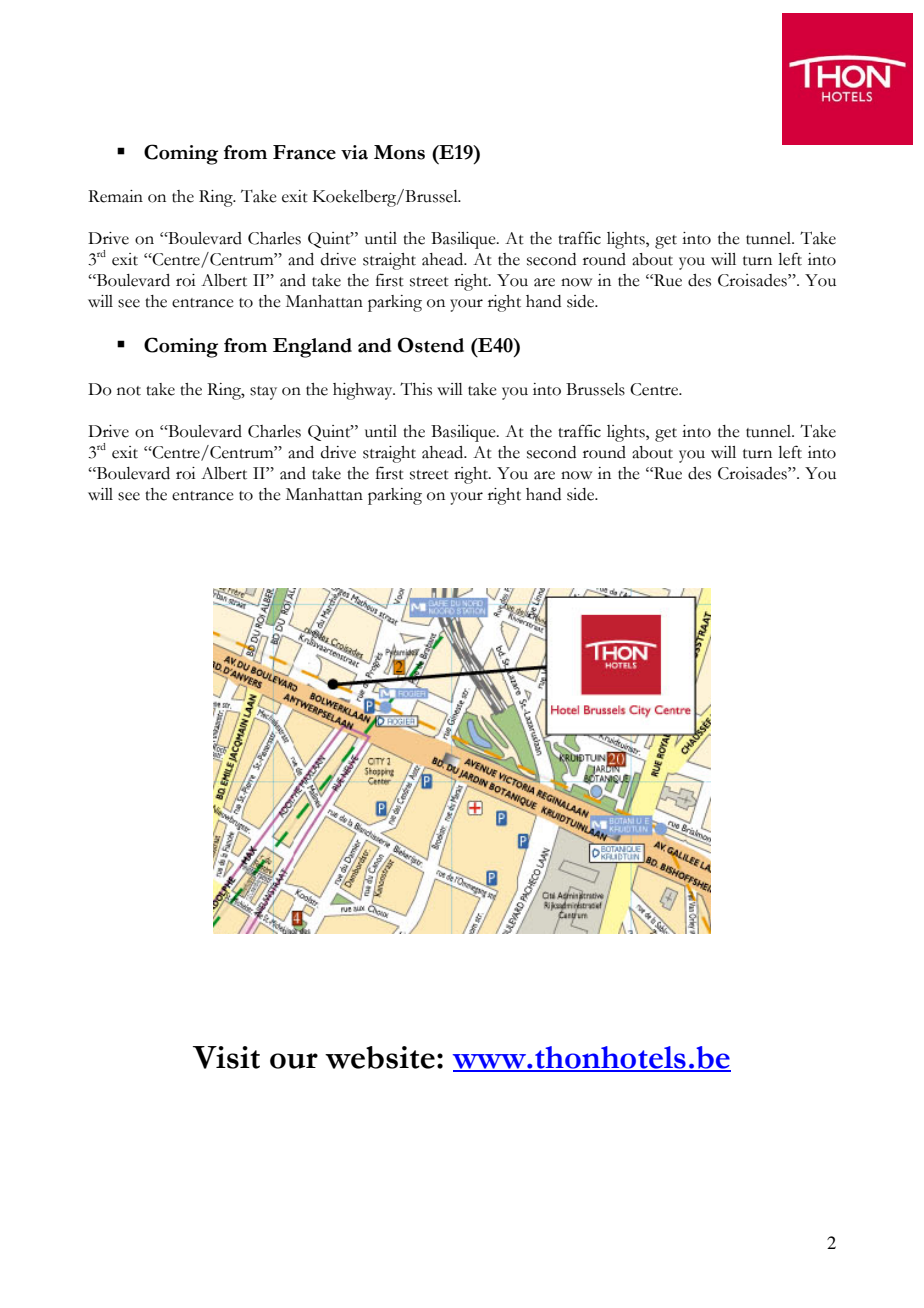 This screenshot has width=924, height=1308. I want to click on Visit, so click(226, 1057).
